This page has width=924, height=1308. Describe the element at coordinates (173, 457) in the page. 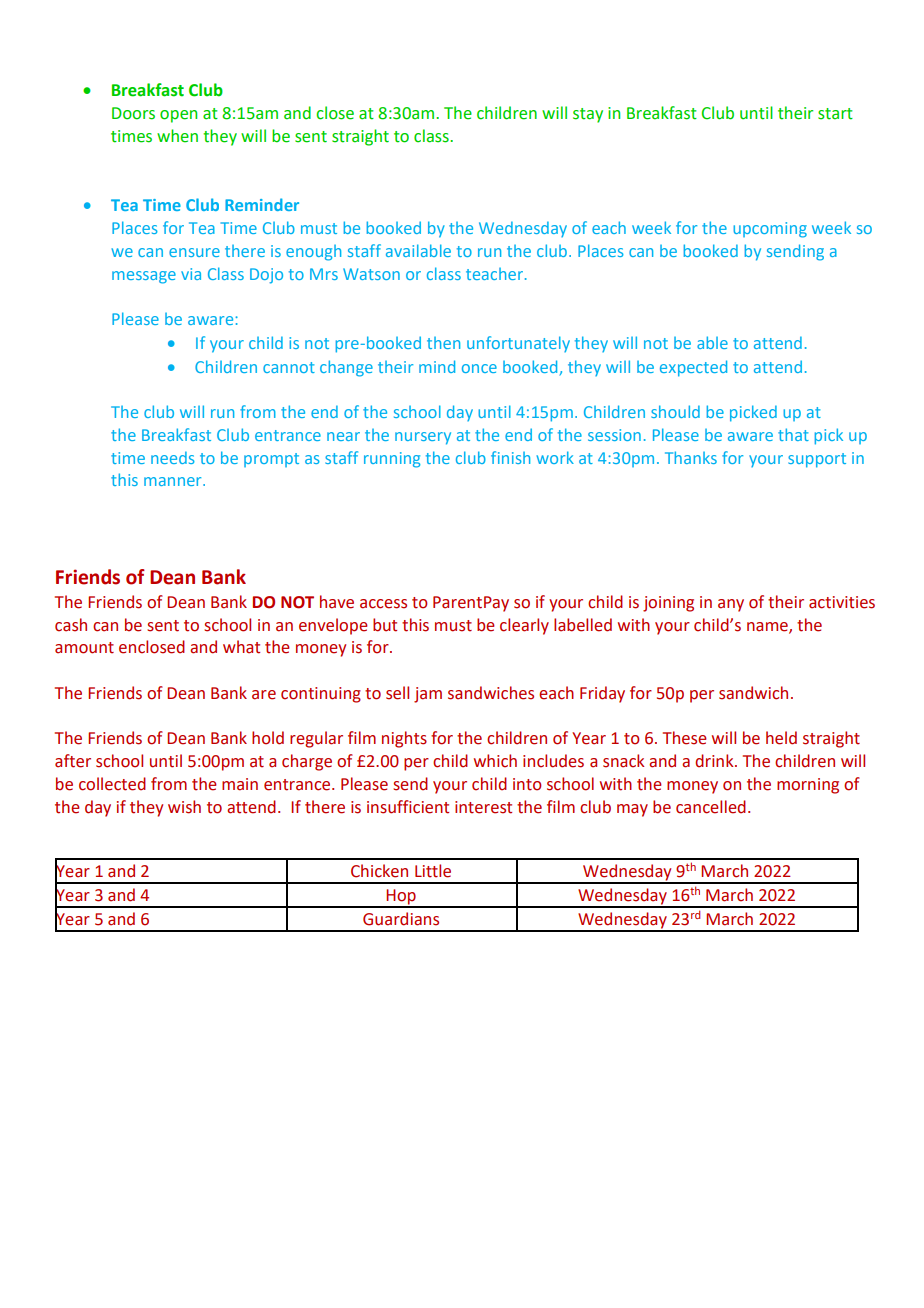

I see `needs` at that location.
